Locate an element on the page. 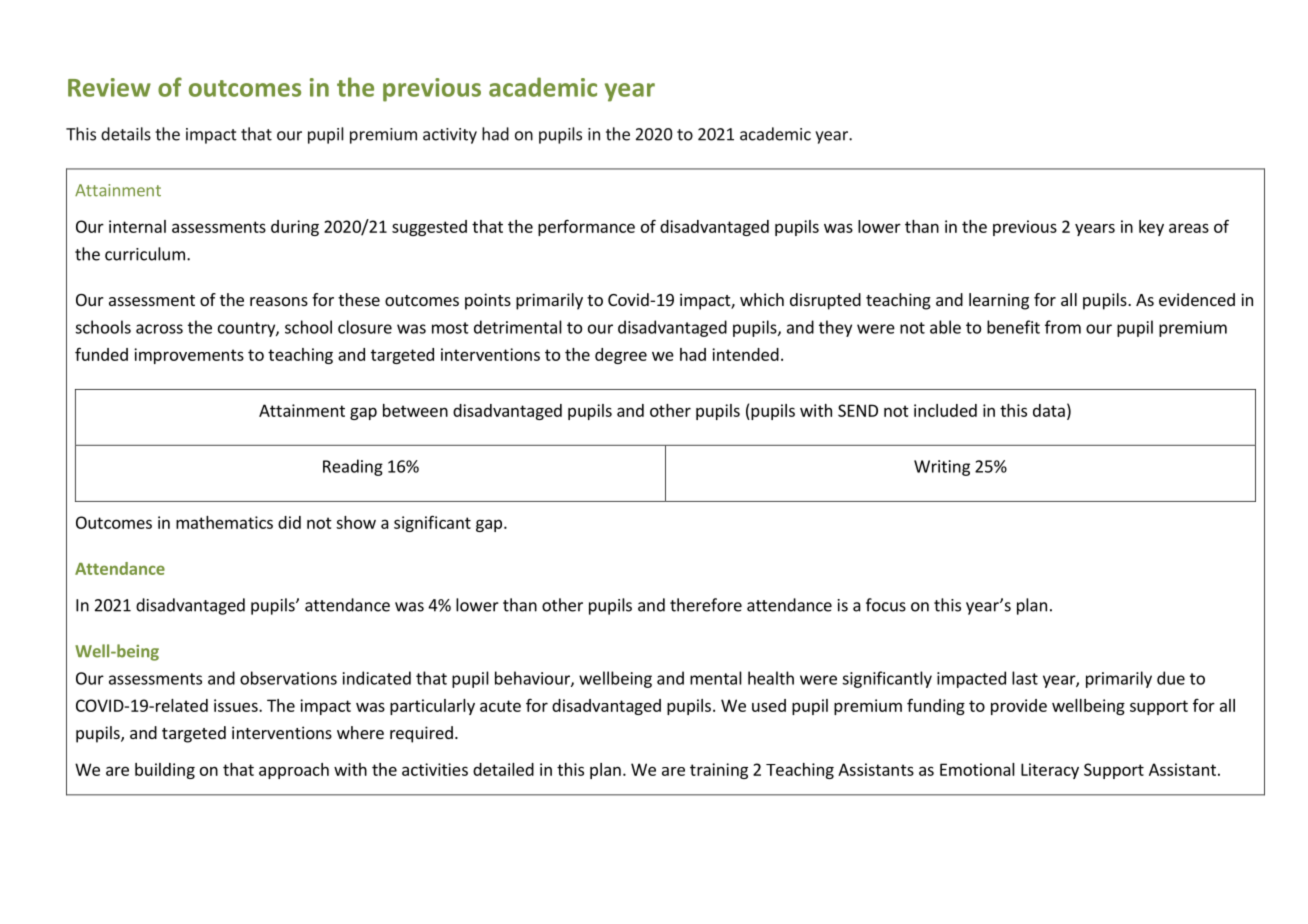 The height and width of the image is (924, 1308). activity is located at coordinates (450, 136).
